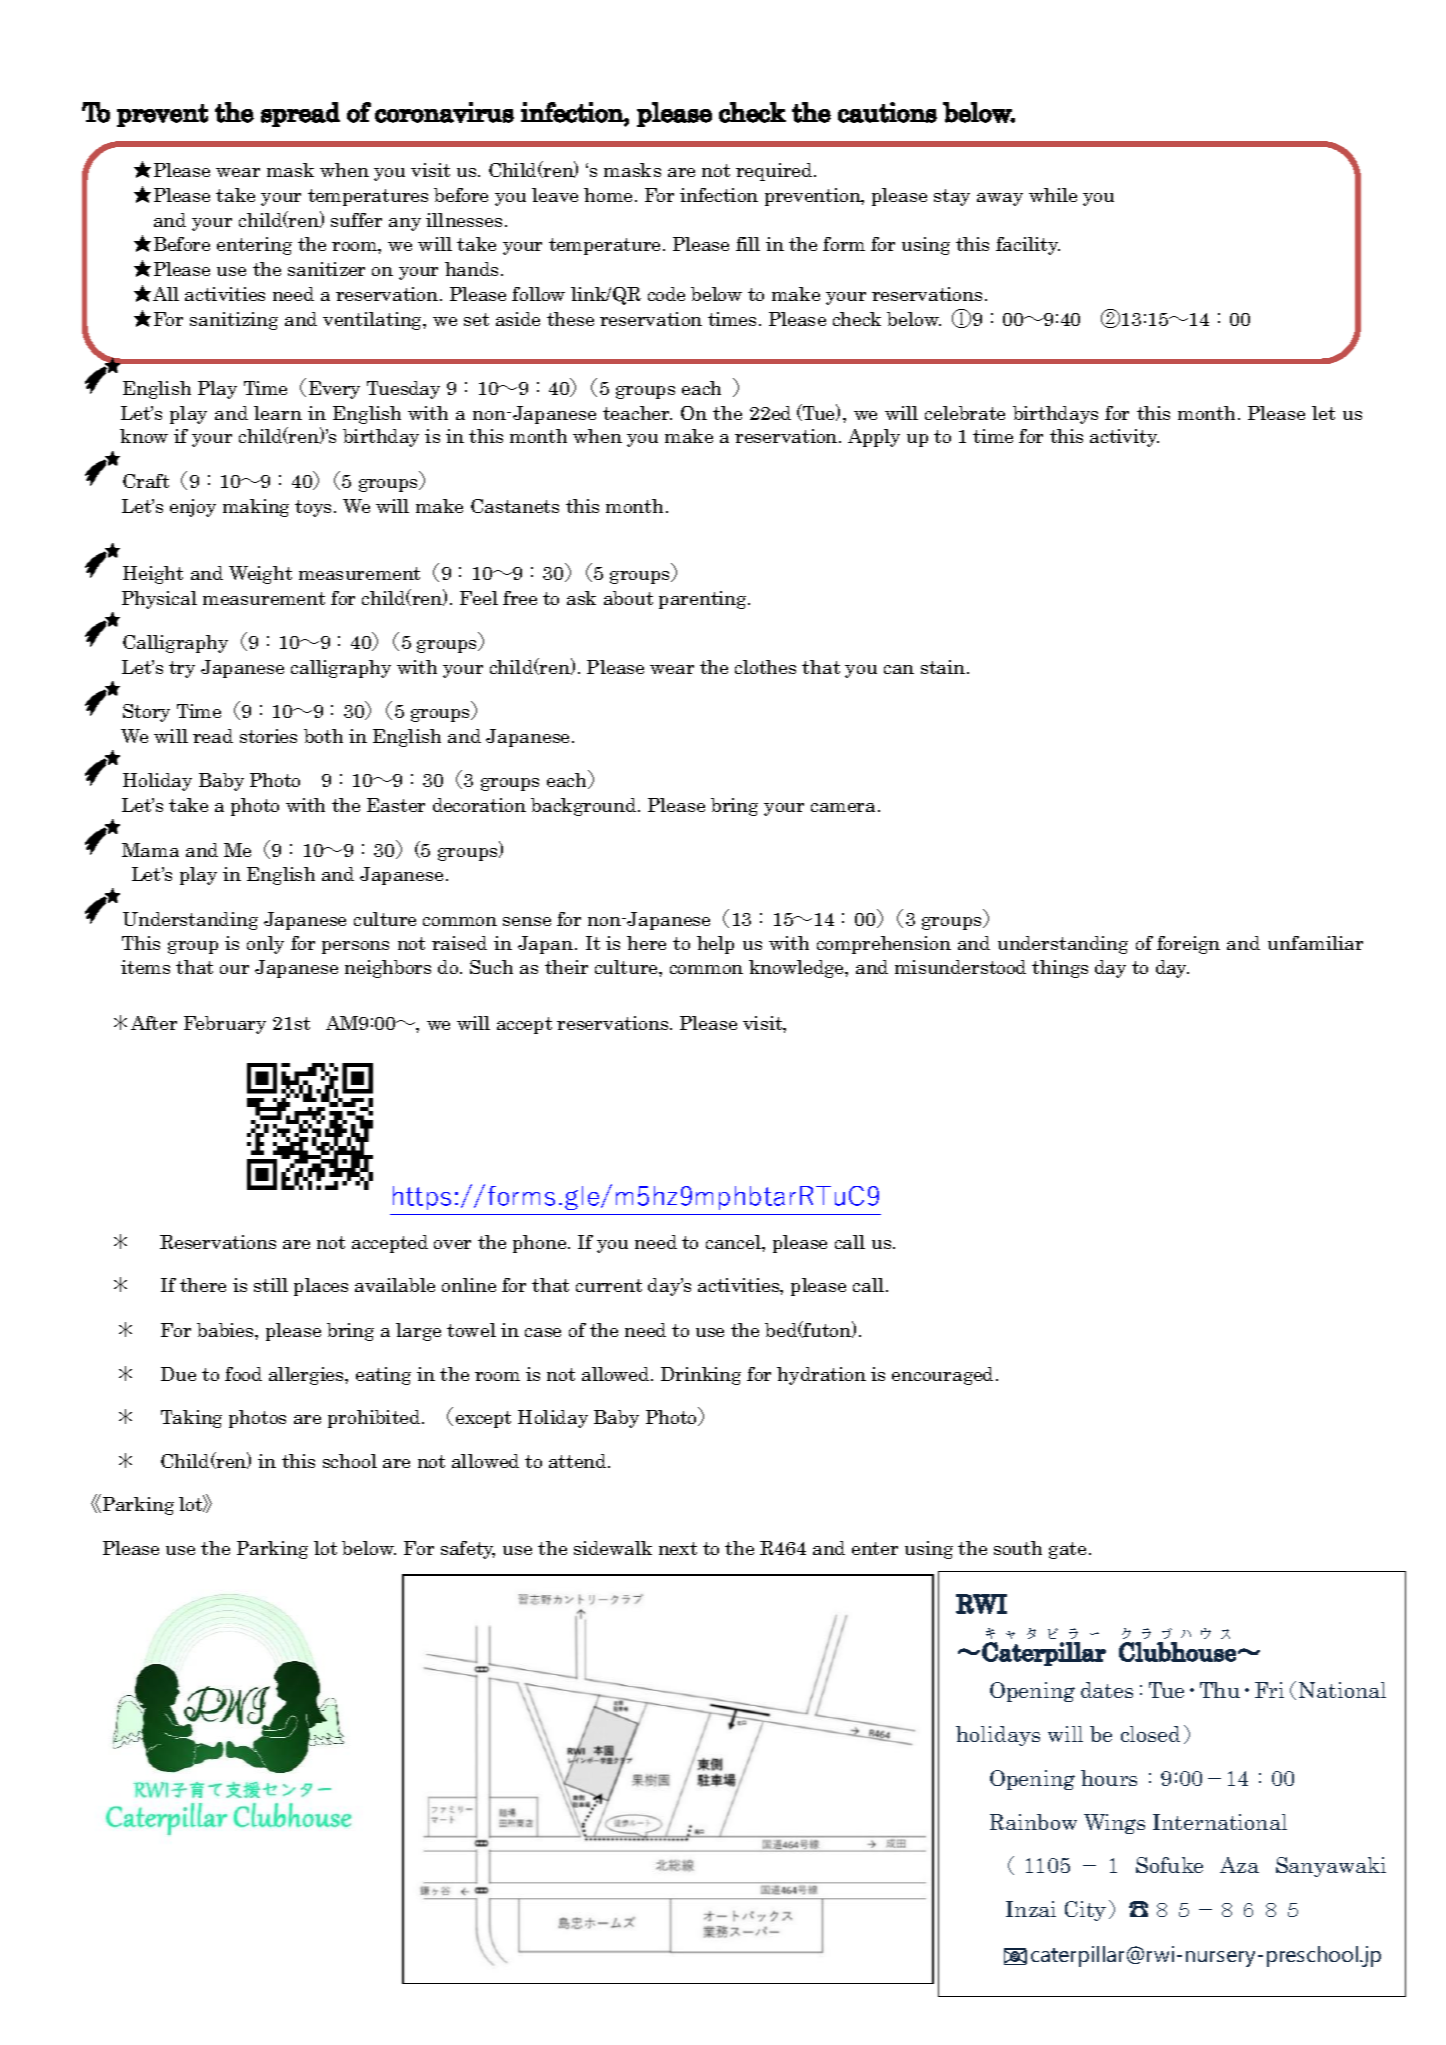 This image has width=1446, height=2045. What do you see at coordinates (775, 172) in the image?
I see `required` at bounding box center [775, 172].
